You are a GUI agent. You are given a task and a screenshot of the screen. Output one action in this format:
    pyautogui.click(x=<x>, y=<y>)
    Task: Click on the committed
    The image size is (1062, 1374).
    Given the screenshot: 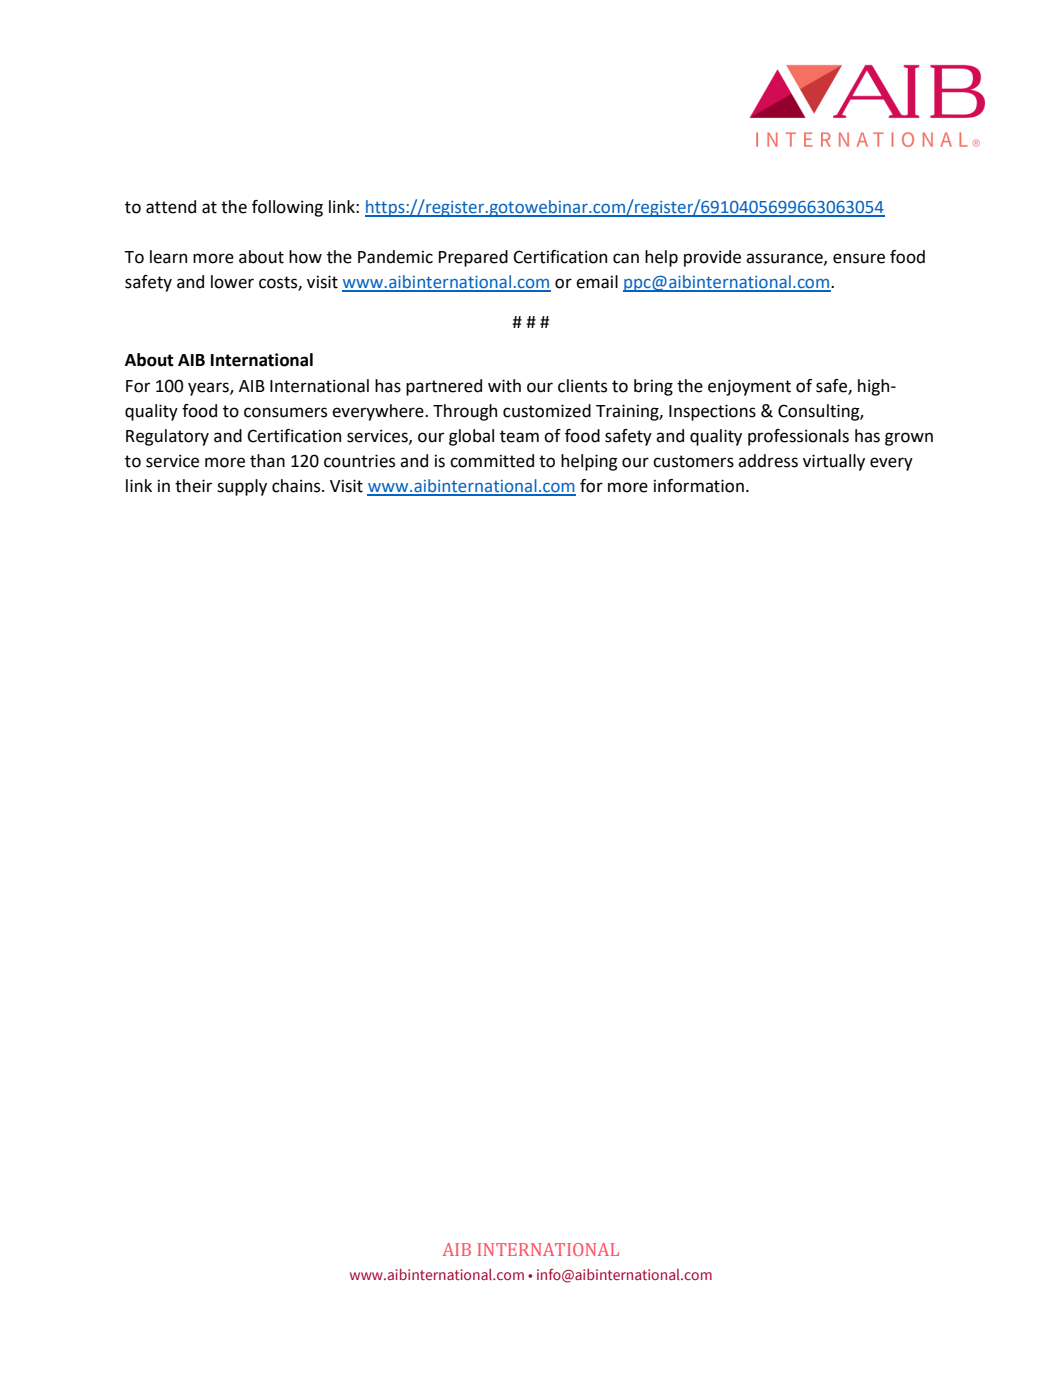 What is the action you would take?
    pyautogui.click(x=492, y=461)
